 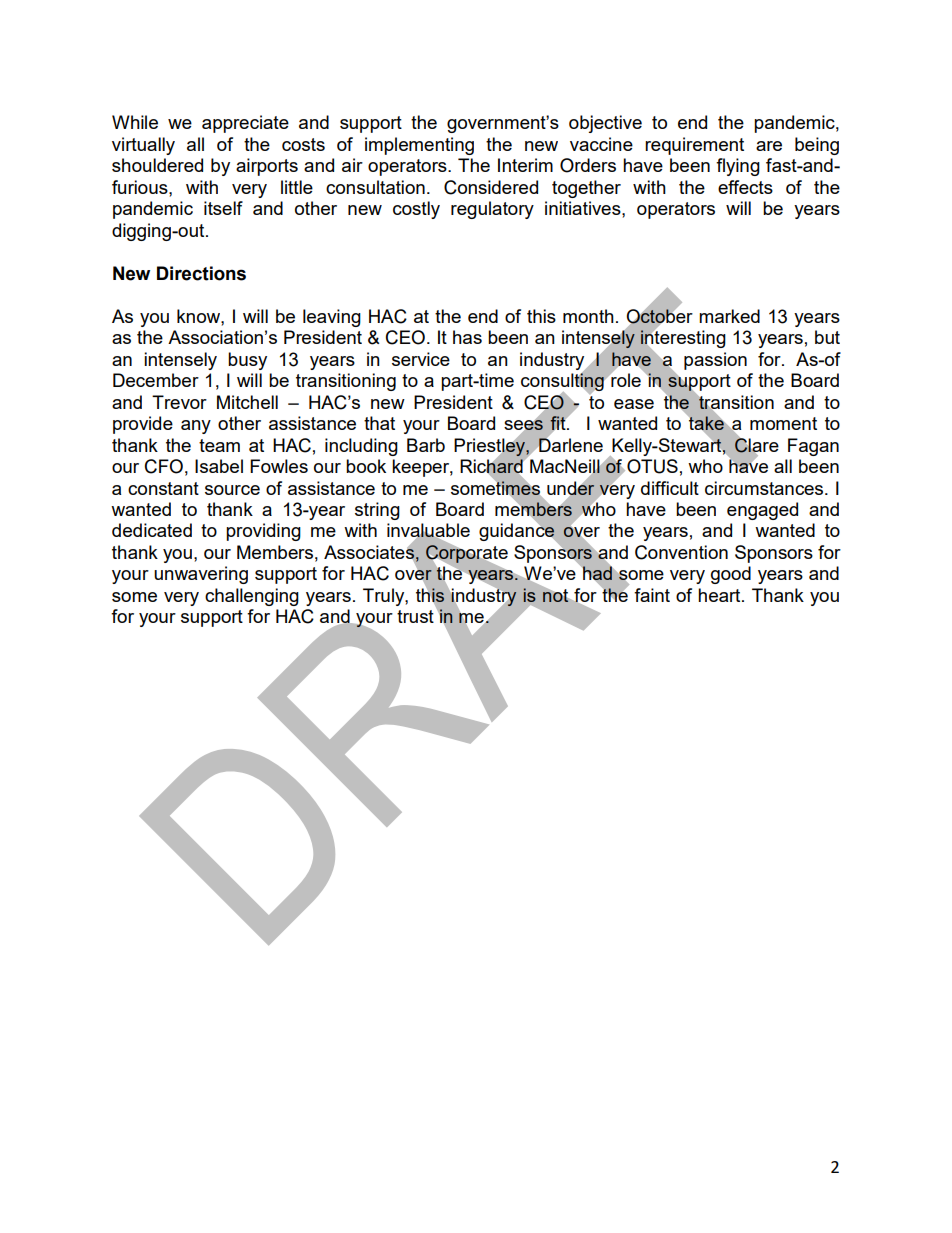 I want to click on implementing, so click(x=419, y=146).
